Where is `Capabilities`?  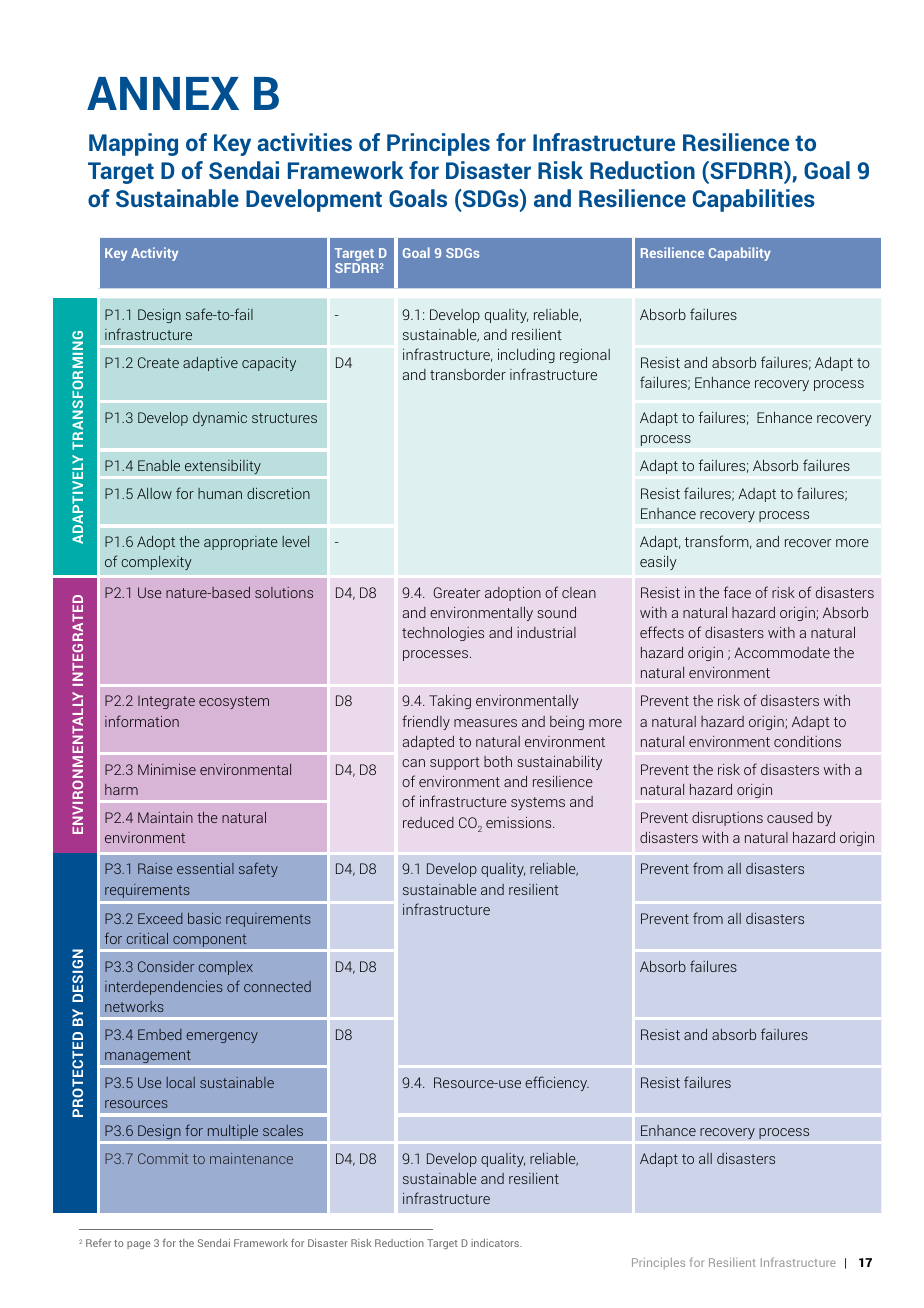
Capabilities is located at coordinates (754, 200).
